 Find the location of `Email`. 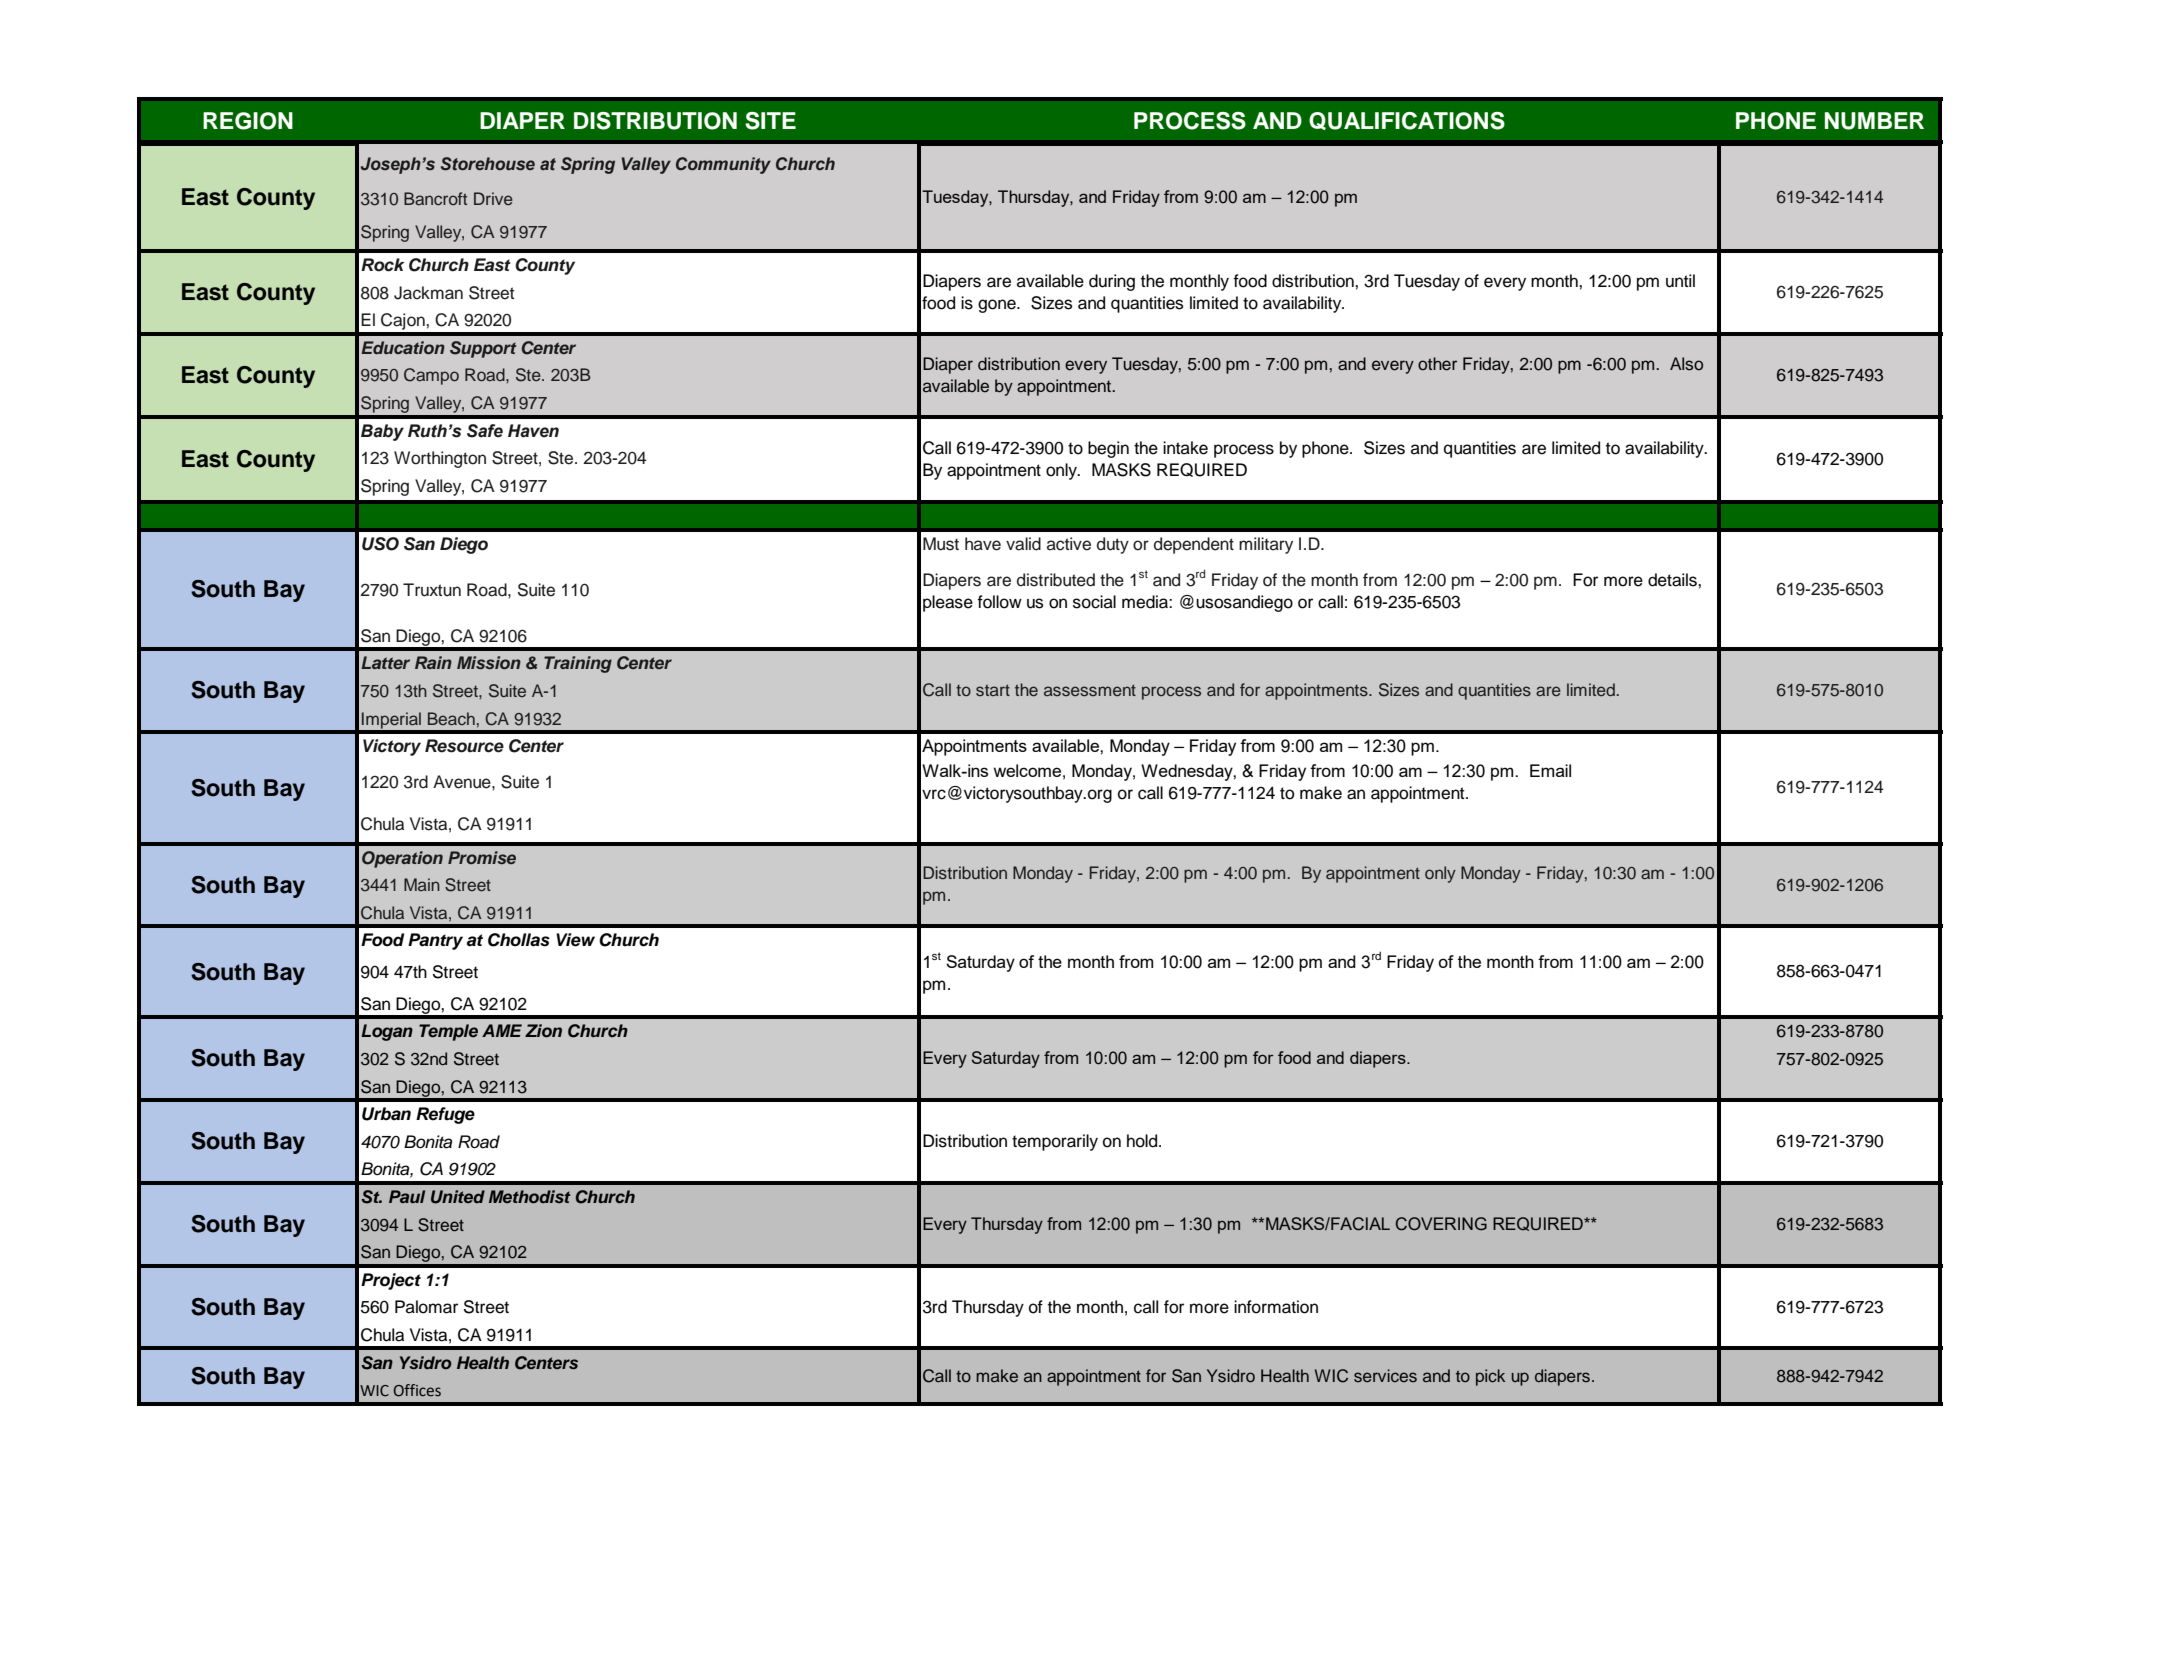

Email is located at coordinates (1550, 770).
